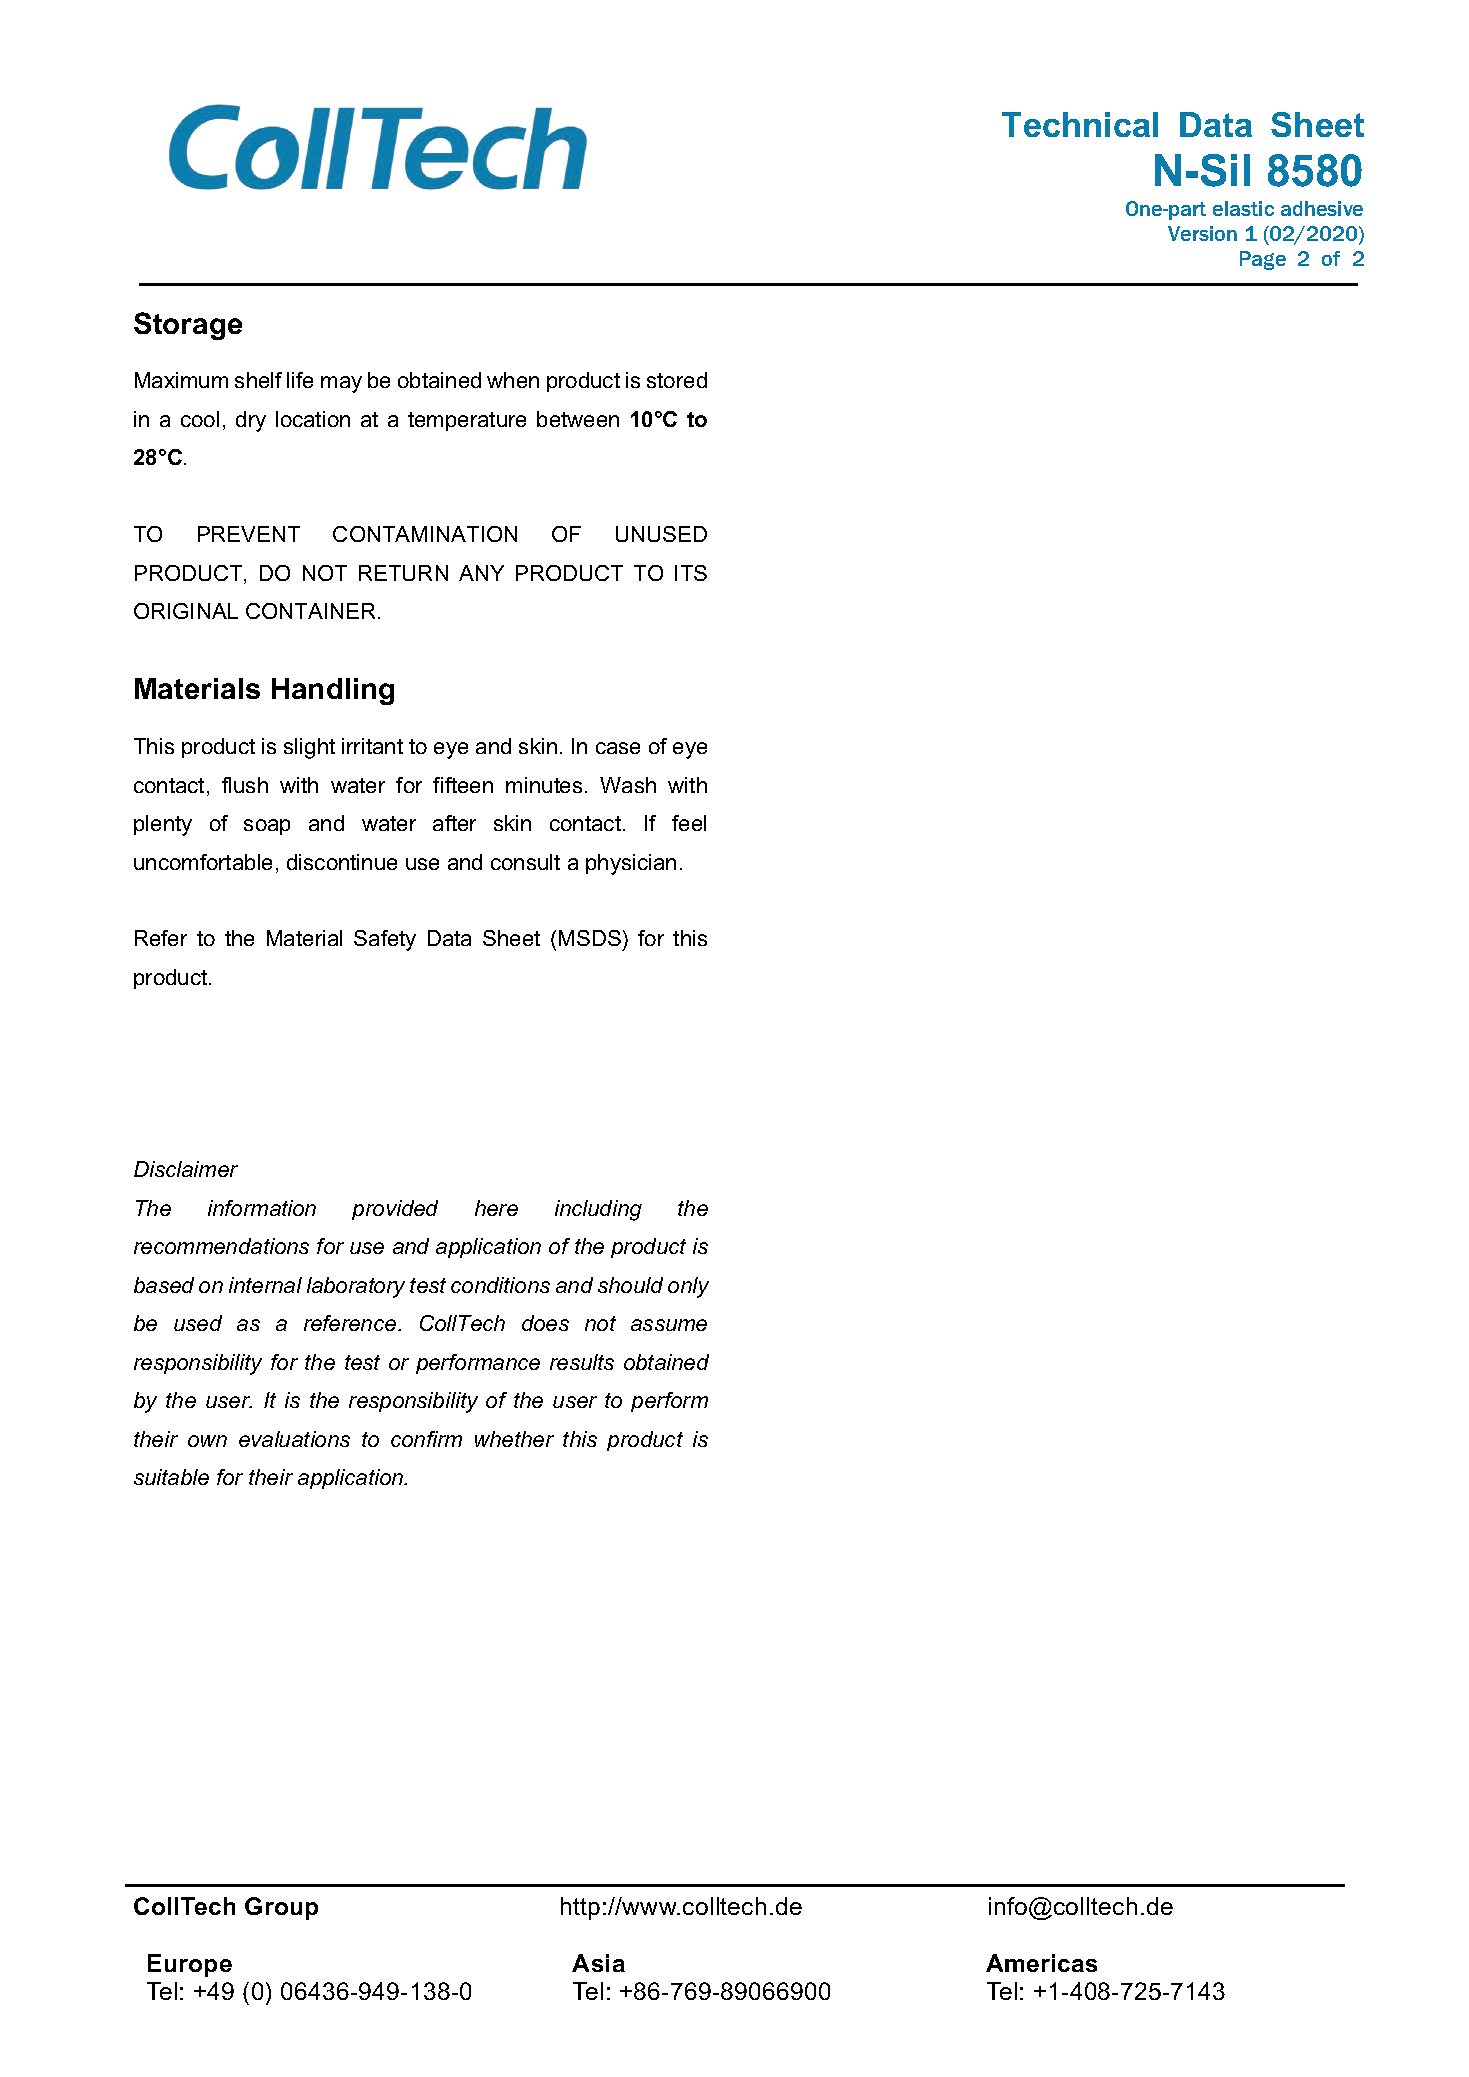  Describe the element at coordinates (188, 326) in the image. I see `Storage` at that location.
